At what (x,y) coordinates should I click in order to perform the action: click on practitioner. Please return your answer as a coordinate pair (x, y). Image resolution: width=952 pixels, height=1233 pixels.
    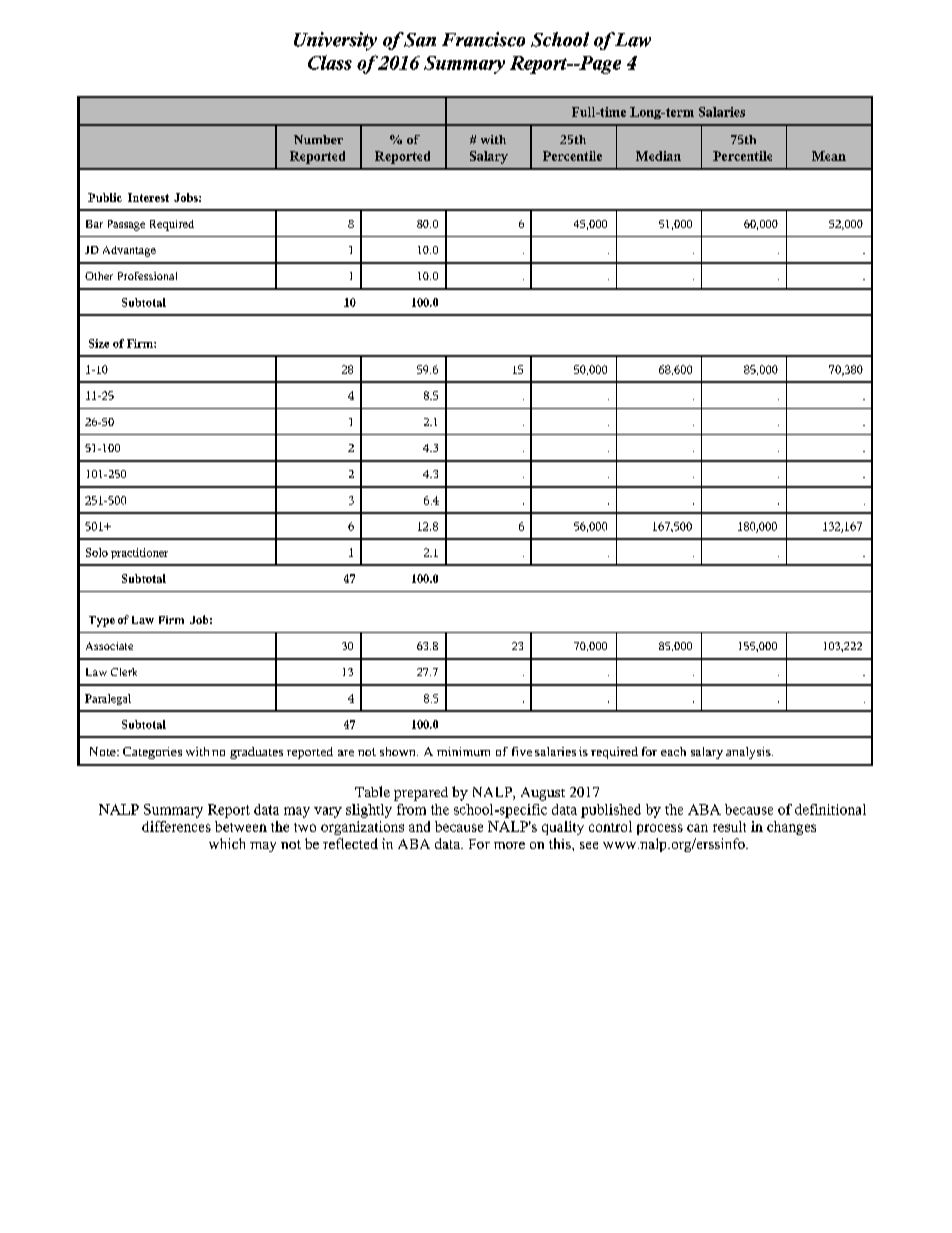
    Looking at the image, I should click on (139, 553).
